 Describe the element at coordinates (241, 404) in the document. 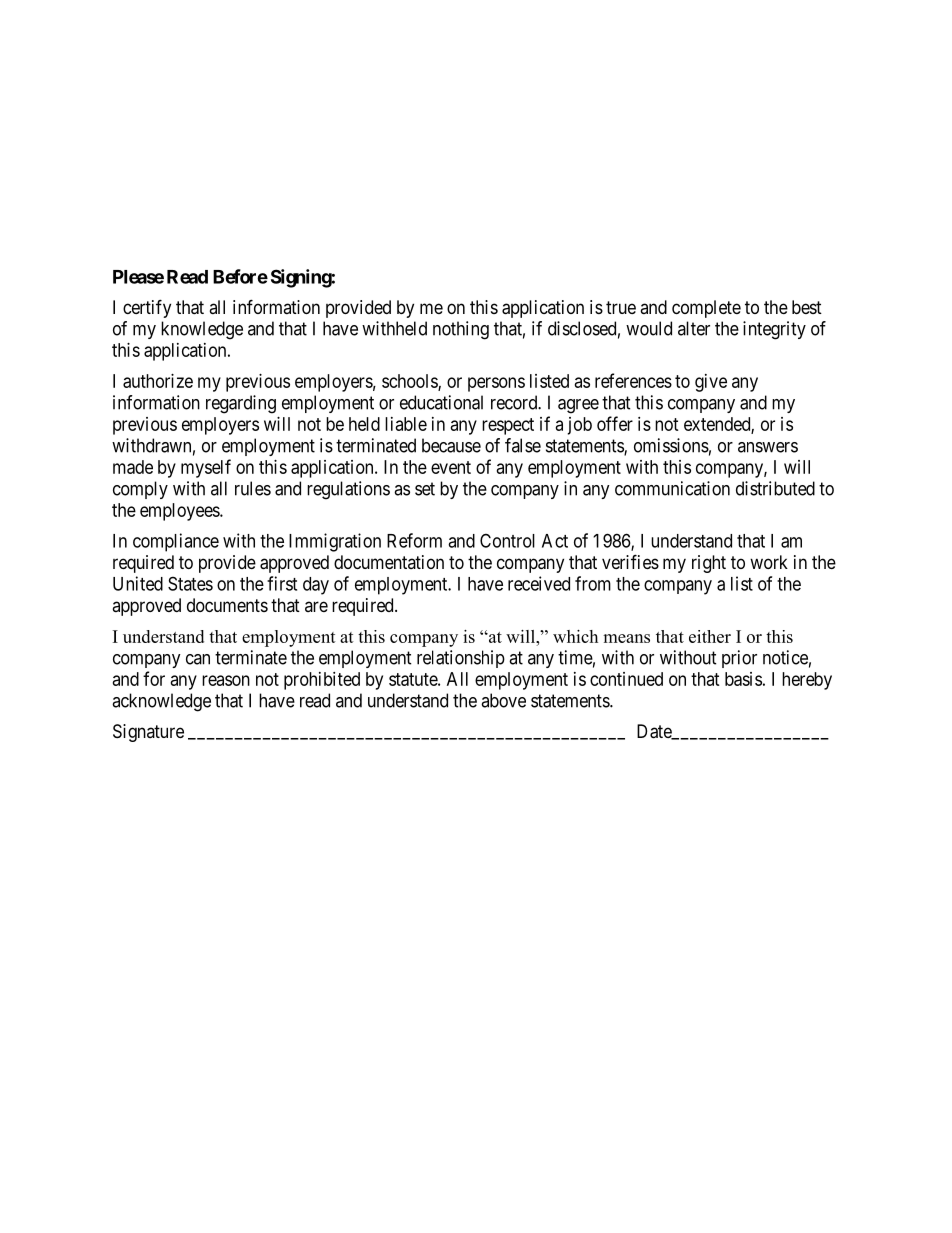

I see `regarding` at that location.
